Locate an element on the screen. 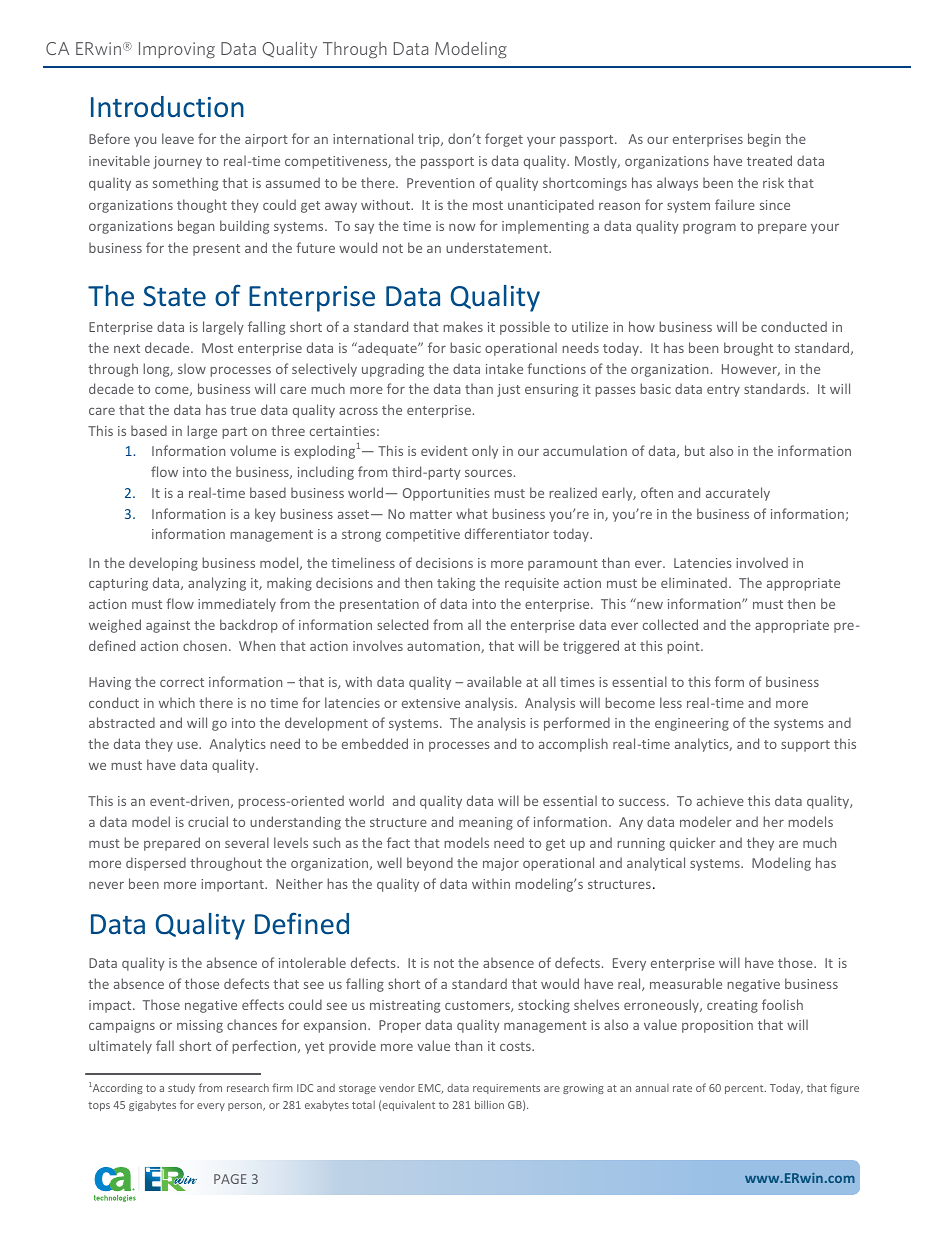 Image resolution: width=952 pixels, height=1233 pixels. forget is located at coordinates (504, 140).
